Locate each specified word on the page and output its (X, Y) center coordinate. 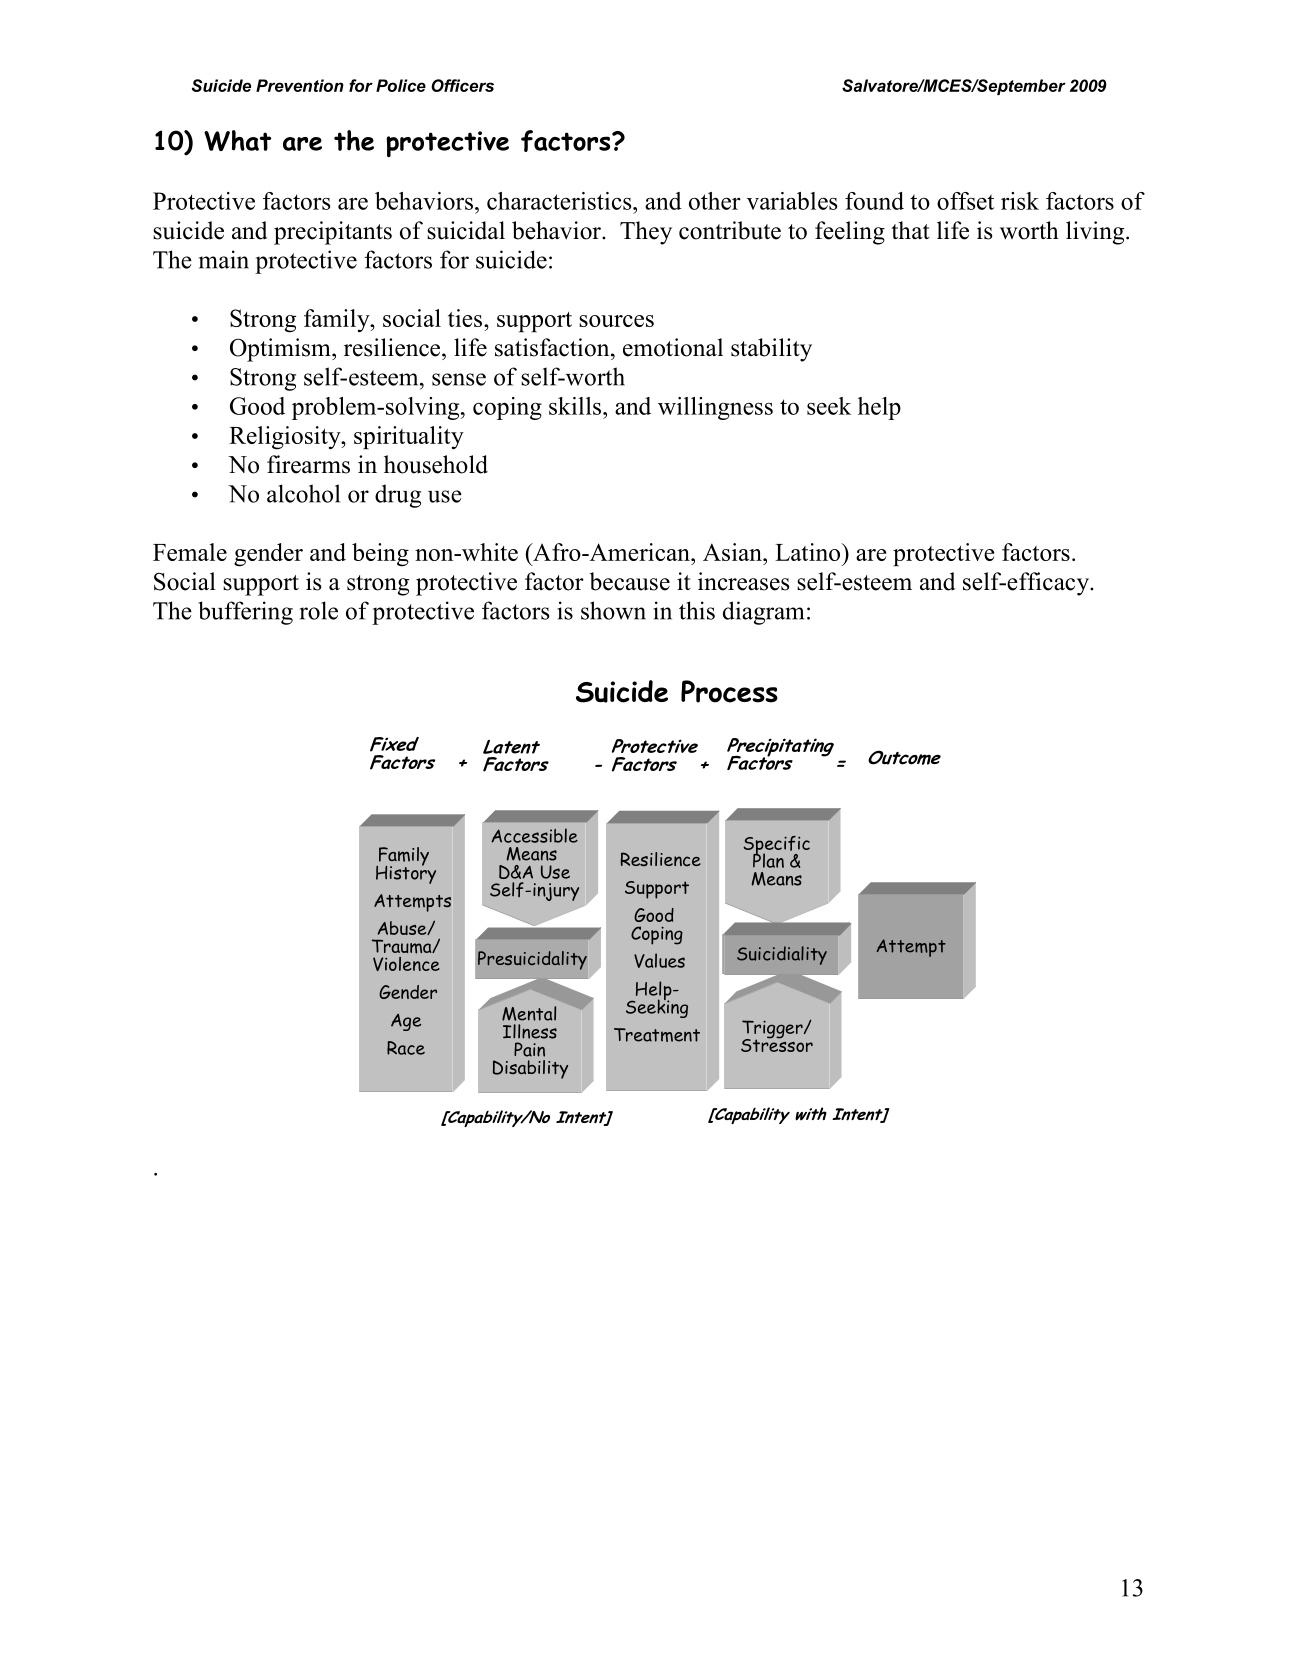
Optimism (281, 350)
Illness (530, 1031)
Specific (776, 846)
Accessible (534, 835)
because (629, 581)
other (715, 201)
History (406, 873)
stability (771, 350)
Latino (809, 552)
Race (406, 1048)
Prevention (300, 85)
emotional (673, 347)
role (319, 610)
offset (965, 201)
